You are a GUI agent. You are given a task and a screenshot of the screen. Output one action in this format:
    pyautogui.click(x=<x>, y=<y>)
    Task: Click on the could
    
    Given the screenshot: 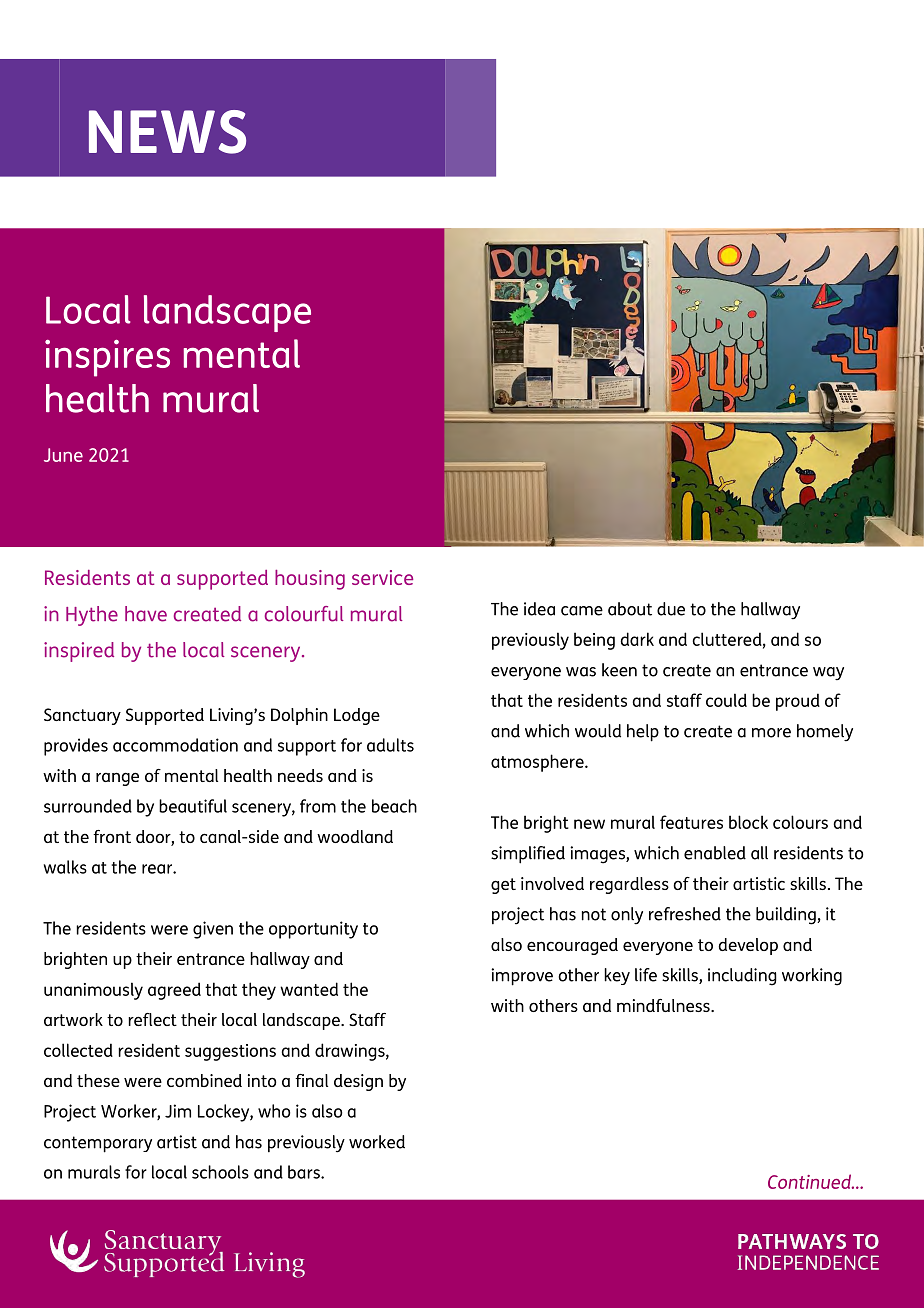 What is the action you would take?
    pyautogui.click(x=726, y=700)
